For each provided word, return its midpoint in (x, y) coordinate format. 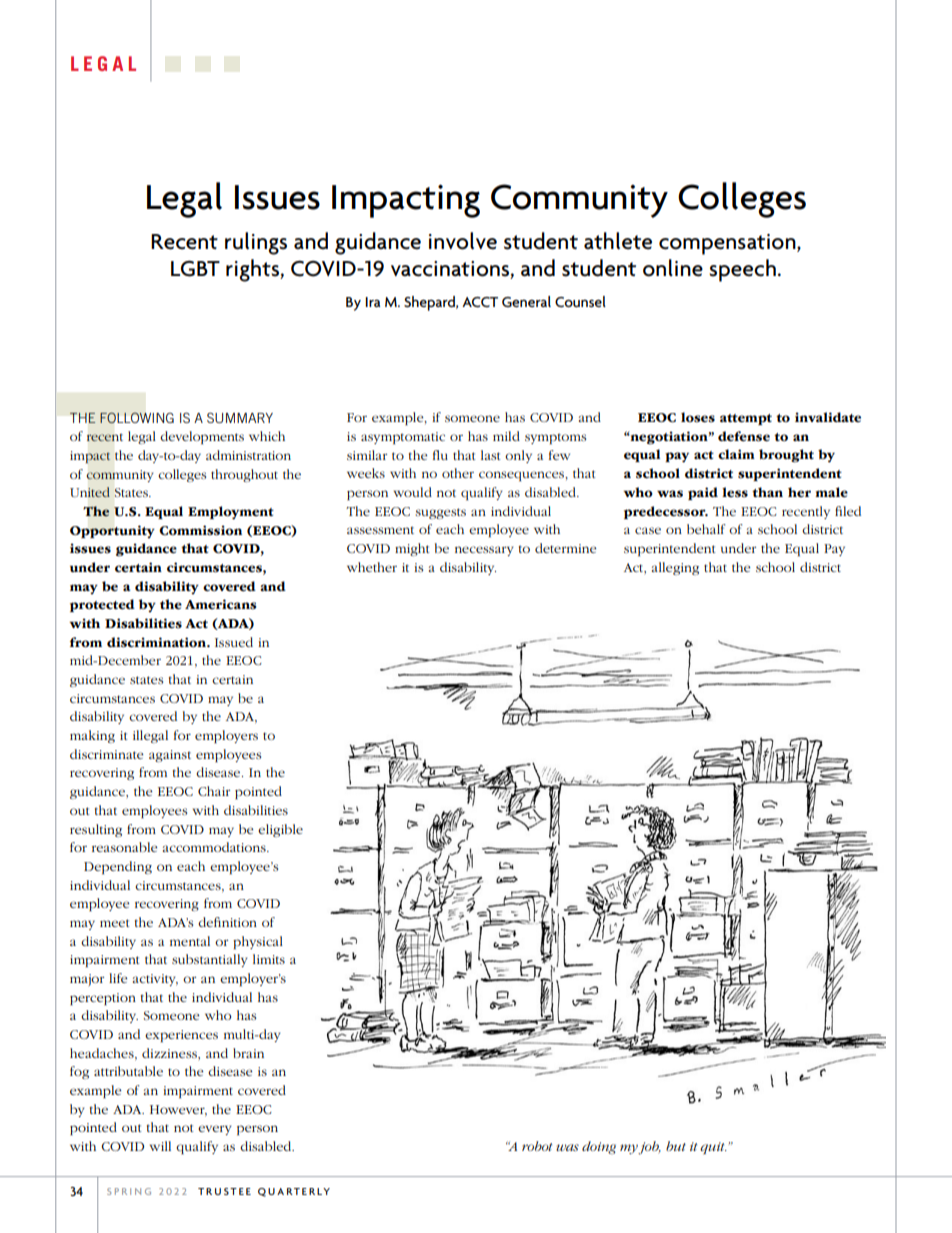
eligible (280, 830)
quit (713, 1148)
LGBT (195, 269)
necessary (484, 551)
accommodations (215, 847)
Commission (200, 530)
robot (537, 1146)
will (160, 1146)
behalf (706, 529)
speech (742, 270)
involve (463, 241)
